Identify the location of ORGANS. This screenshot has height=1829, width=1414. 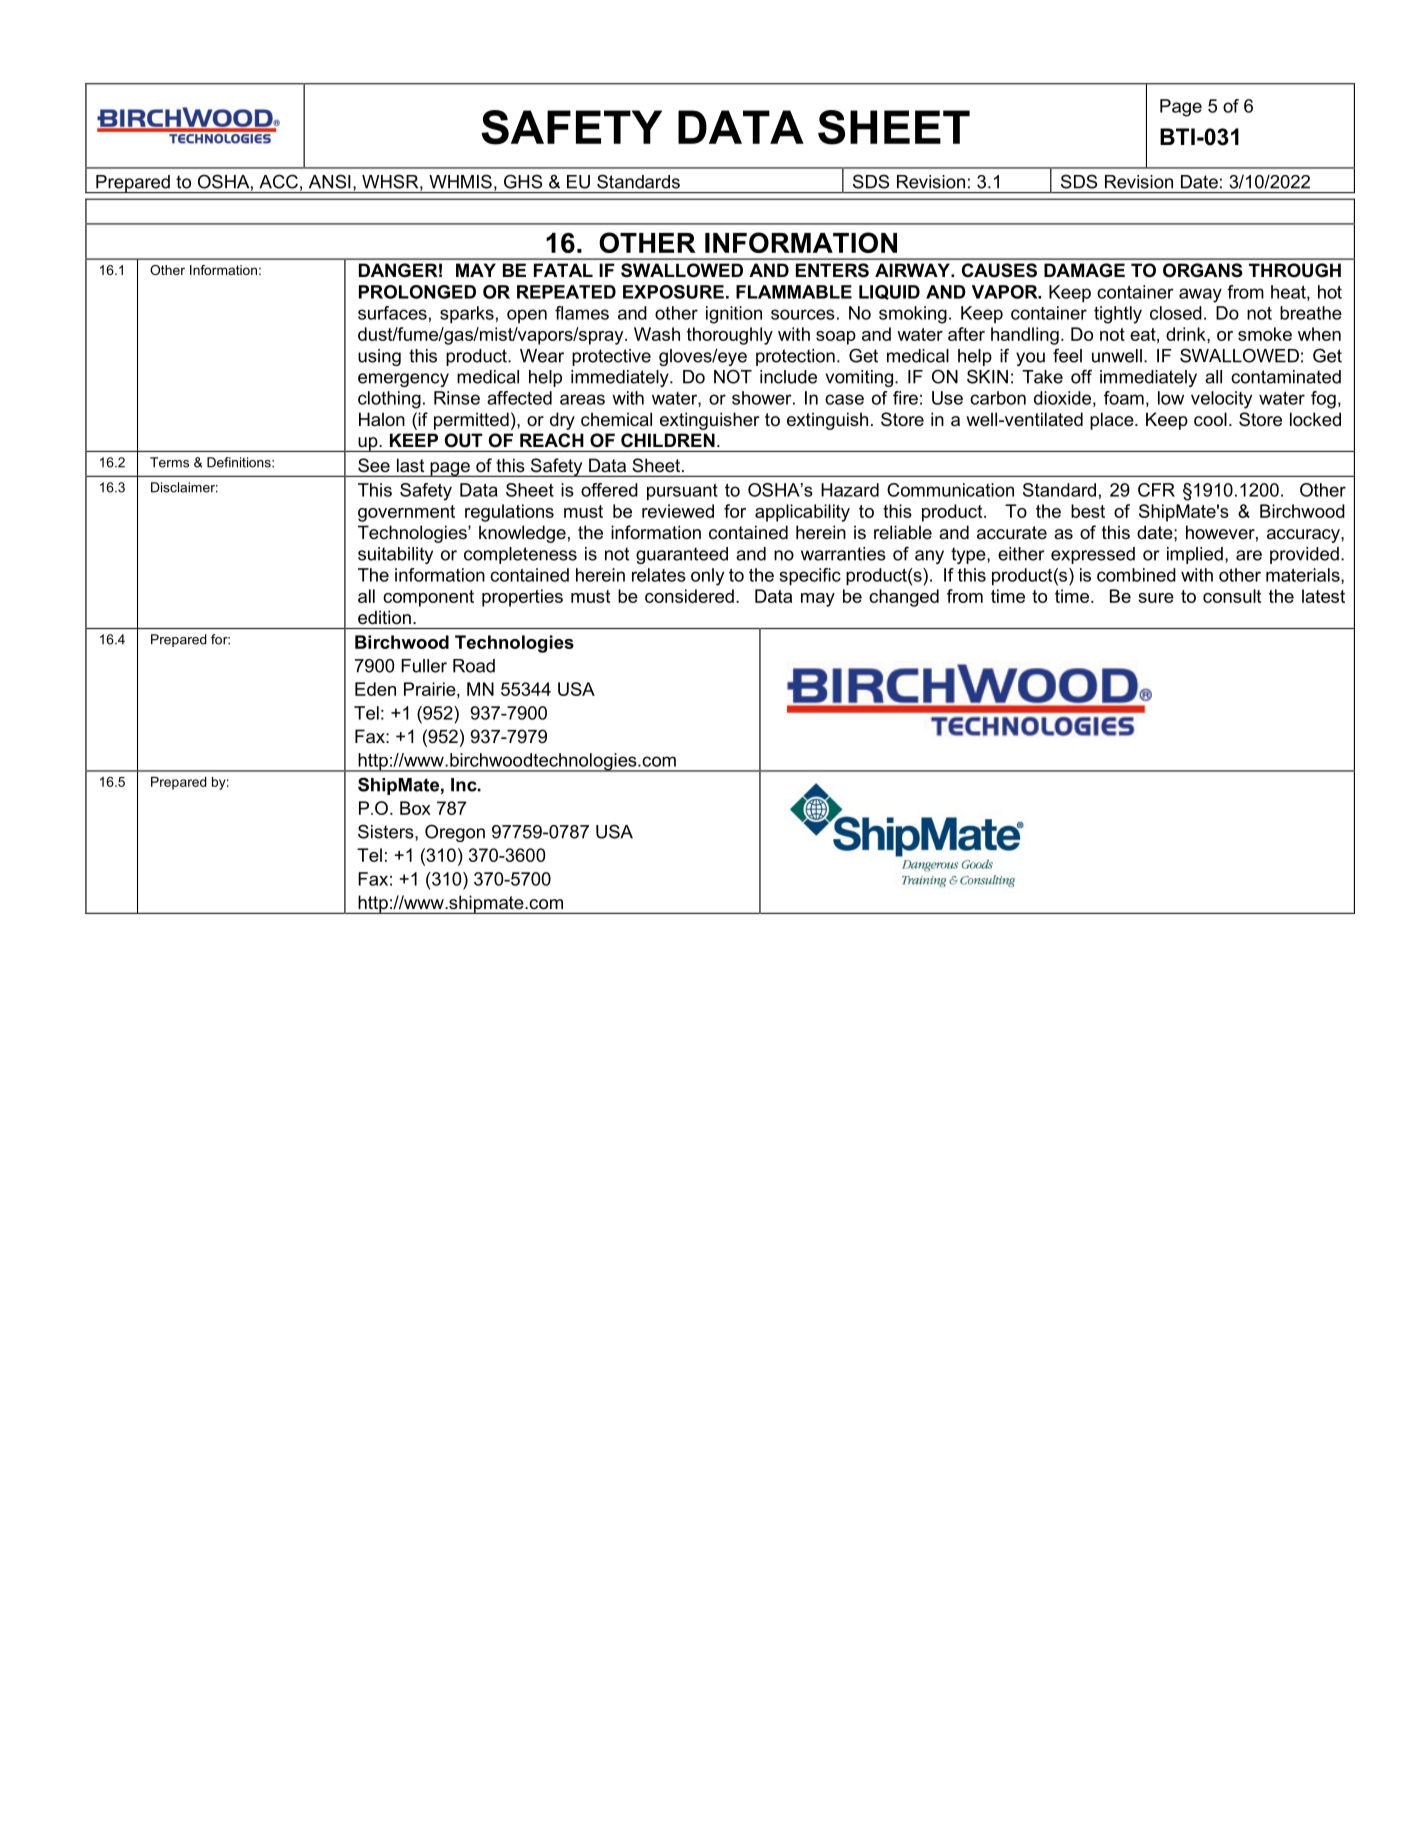
(1202, 270).
